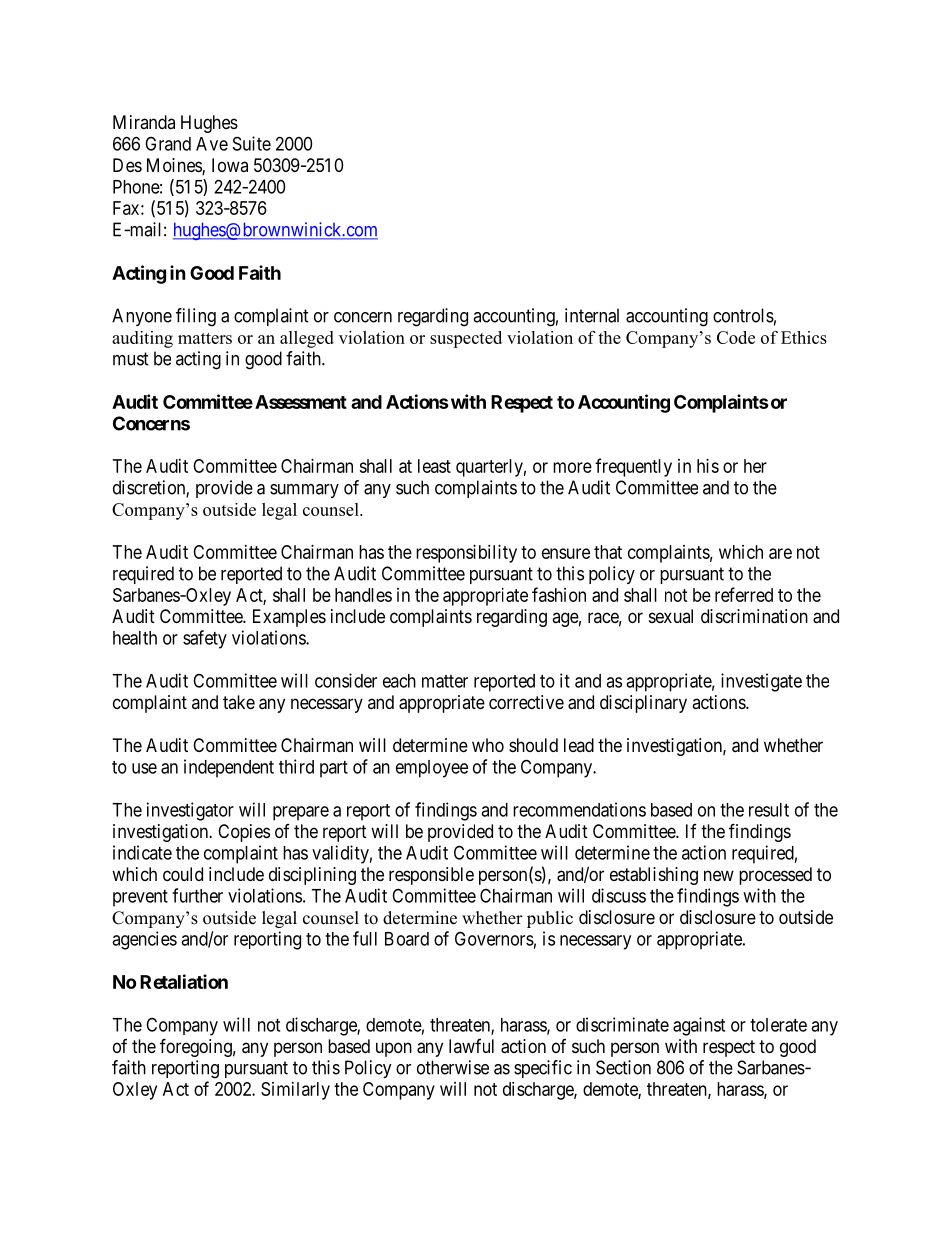  Describe the element at coordinates (769, 810) in the image. I see `result` at that location.
